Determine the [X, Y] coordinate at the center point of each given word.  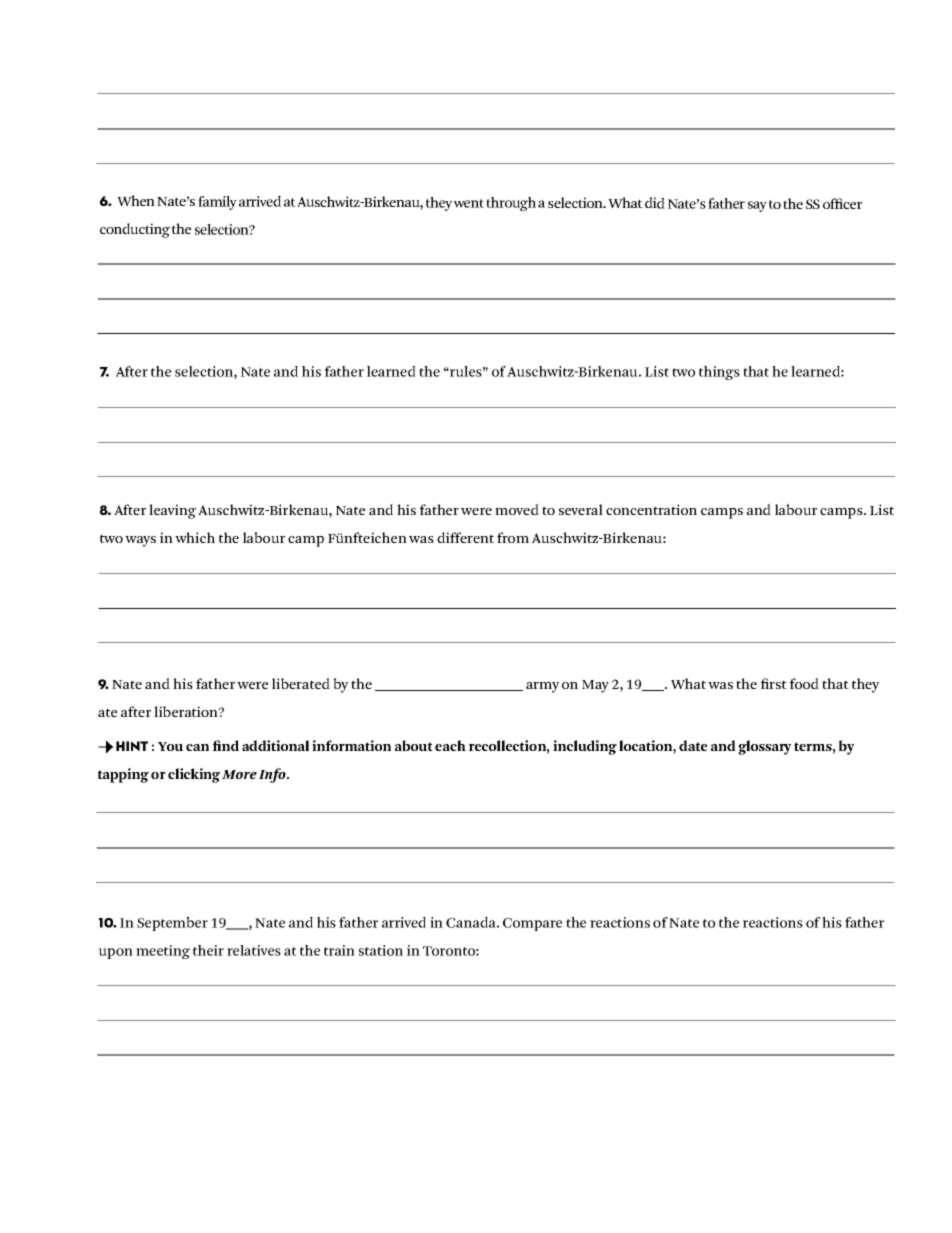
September [172, 924]
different [465, 537]
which [195, 537]
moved [517, 509]
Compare [532, 924]
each [450, 745]
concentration [651, 509]
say [757, 206]
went [469, 203]
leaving [172, 511]
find [226, 745]
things [719, 373]
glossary [764, 747]
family [217, 203]
